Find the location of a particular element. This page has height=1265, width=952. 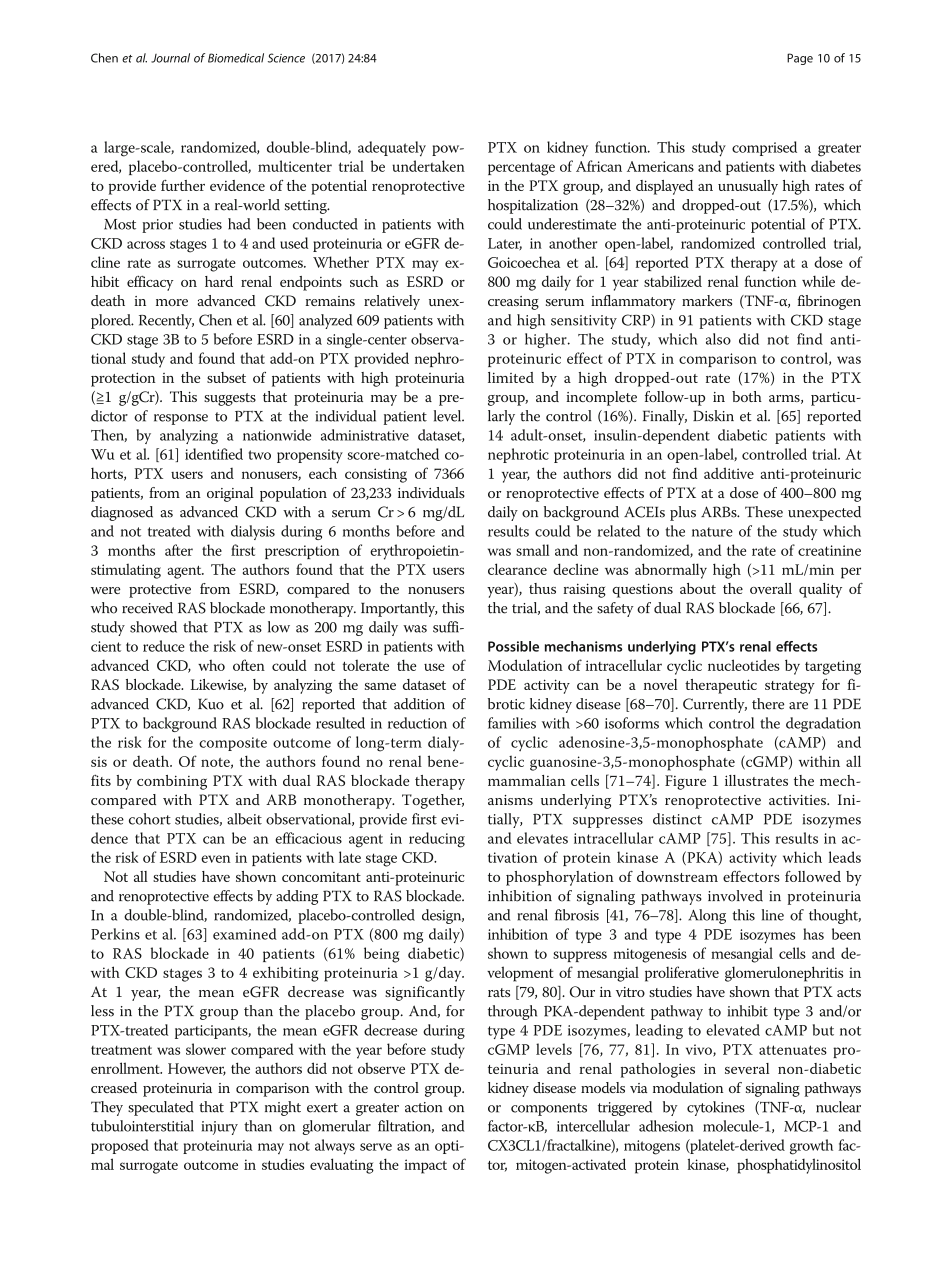

also is located at coordinates (718, 339).
